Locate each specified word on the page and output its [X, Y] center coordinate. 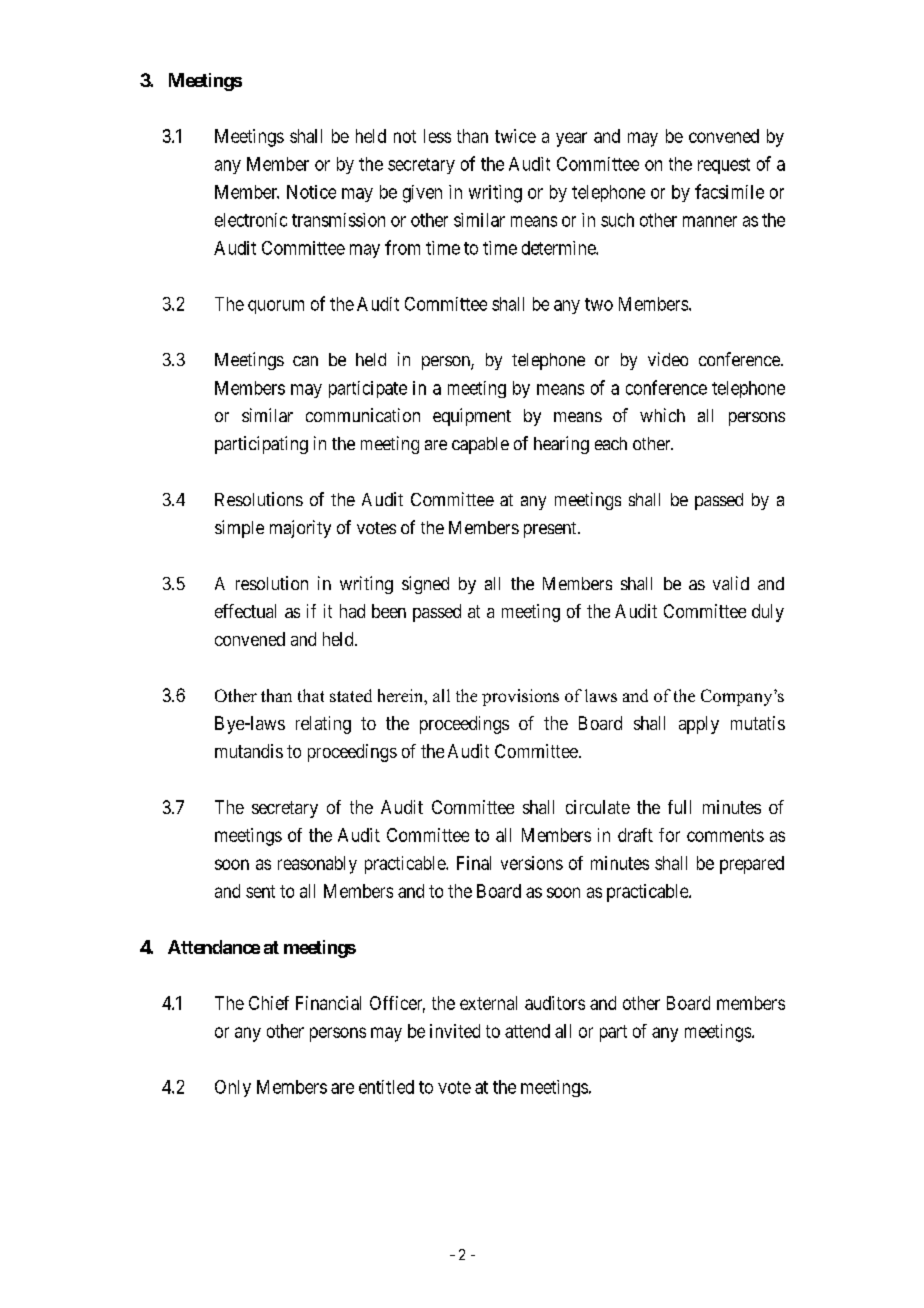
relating [323, 725]
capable [480, 445]
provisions [520, 697]
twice [515, 136]
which [662, 415]
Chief [269, 1003]
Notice [311, 192]
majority [300, 529]
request [724, 166]
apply [699, 725]
